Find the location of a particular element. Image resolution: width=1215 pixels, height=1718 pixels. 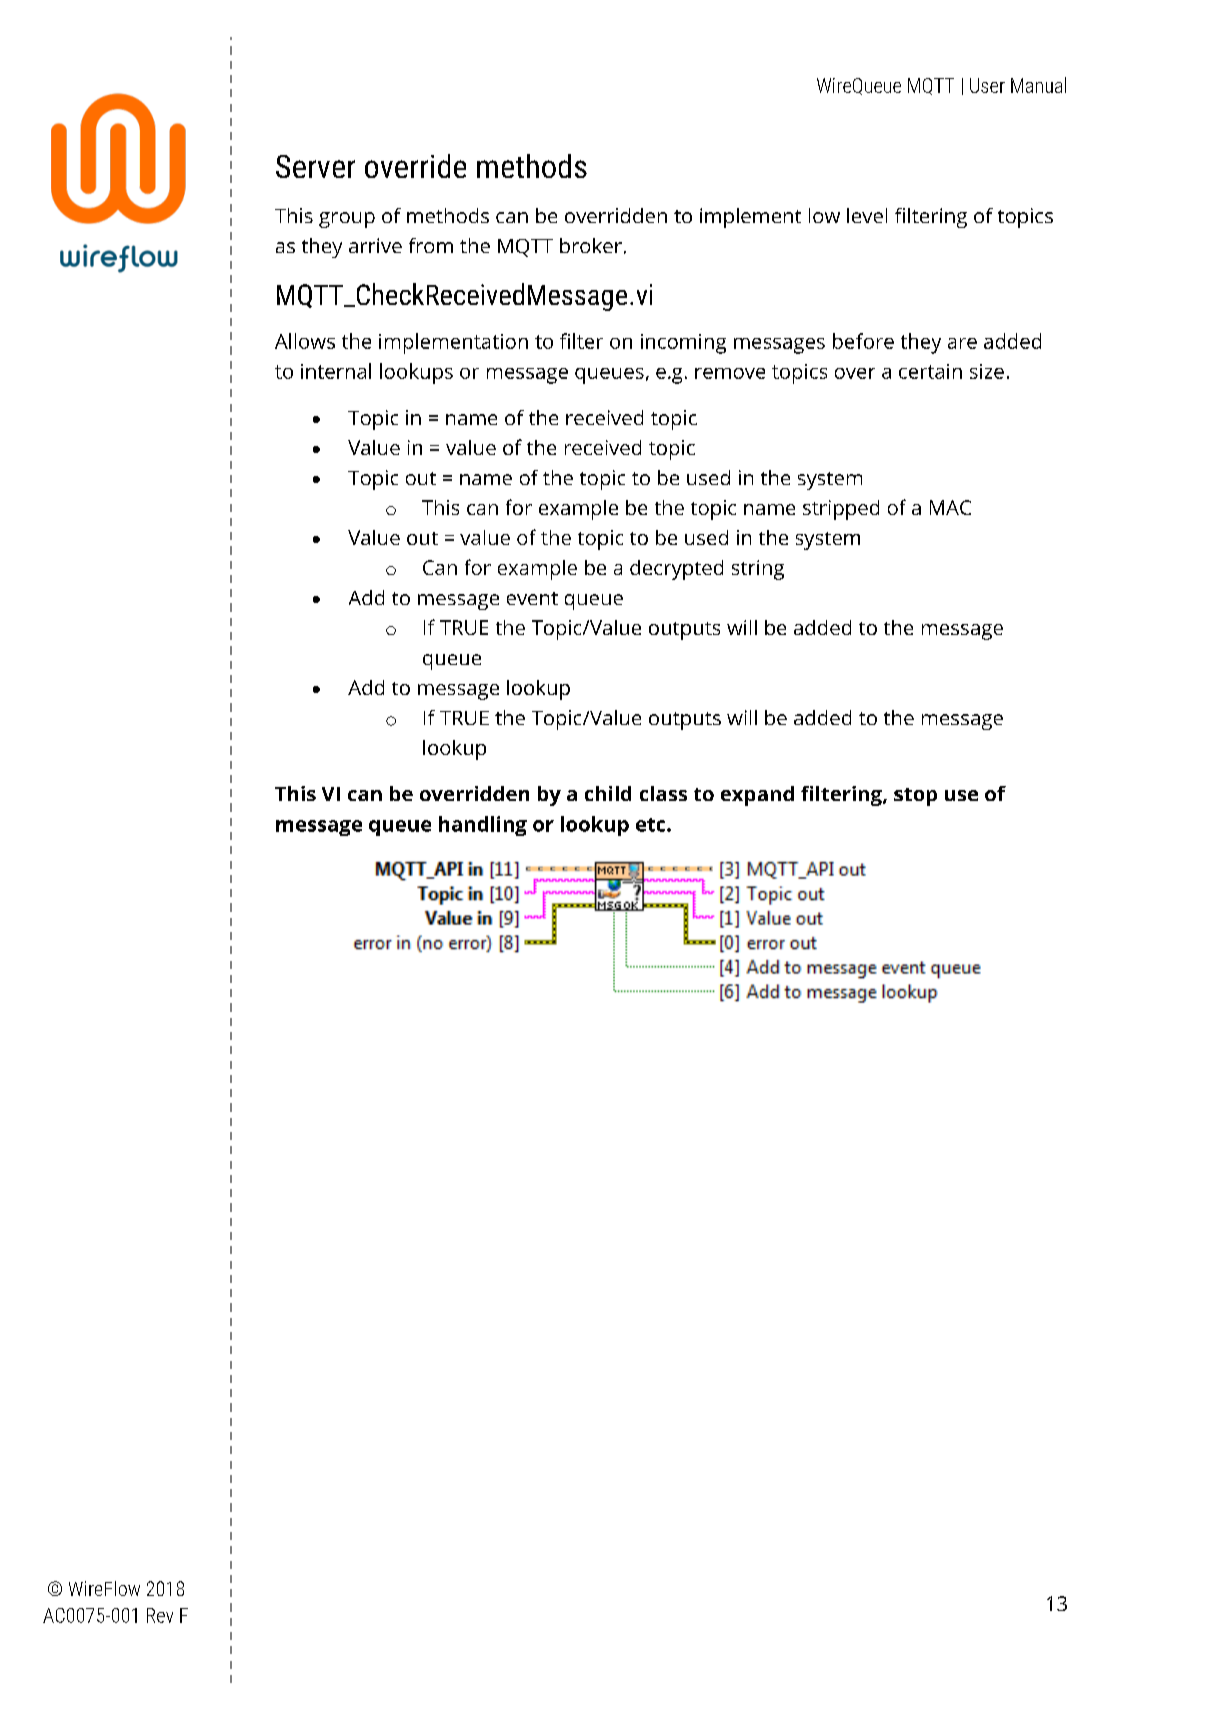

child is located at coordinates (608, 793).
